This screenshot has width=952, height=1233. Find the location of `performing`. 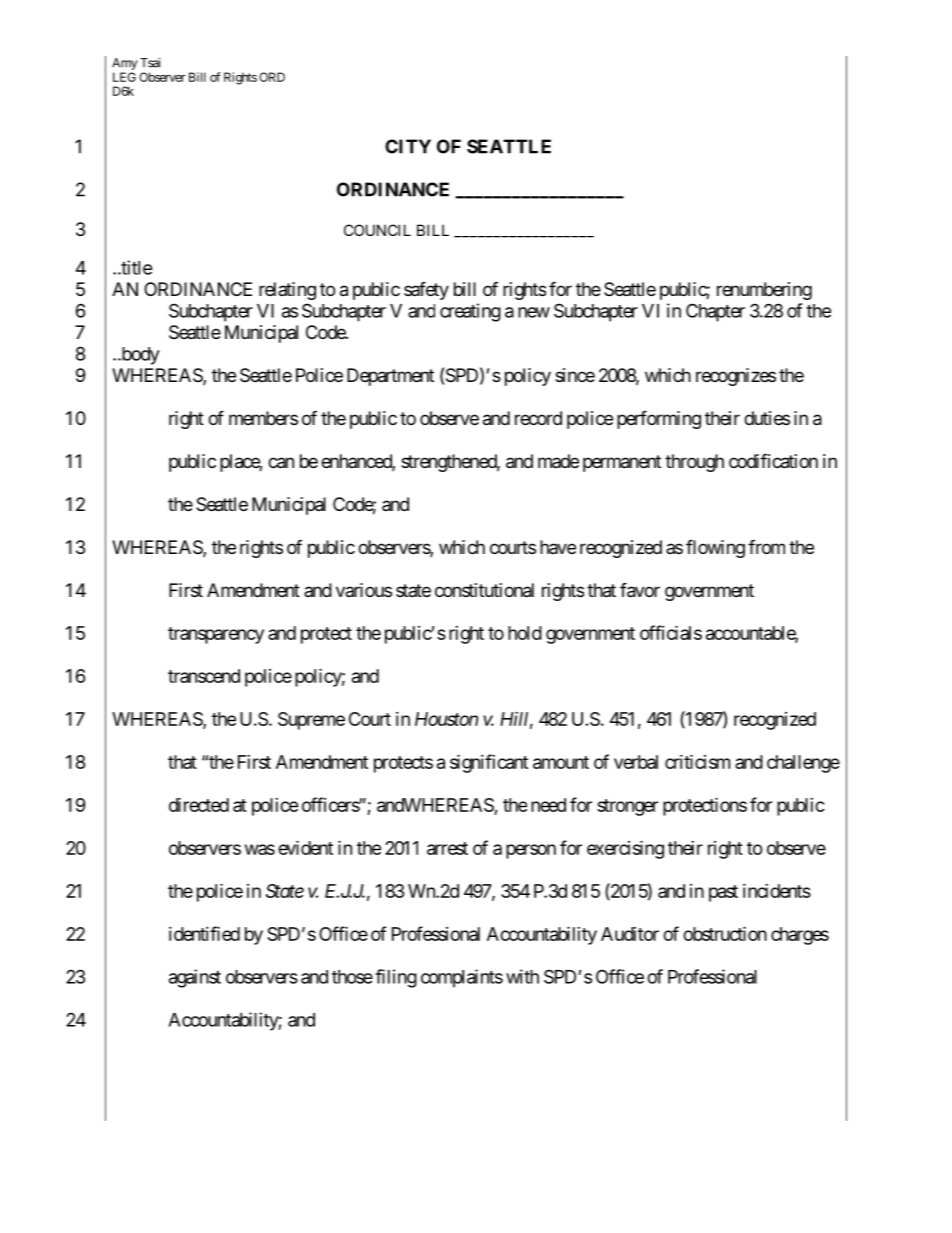

performing is located at coordinates (659, 419).
